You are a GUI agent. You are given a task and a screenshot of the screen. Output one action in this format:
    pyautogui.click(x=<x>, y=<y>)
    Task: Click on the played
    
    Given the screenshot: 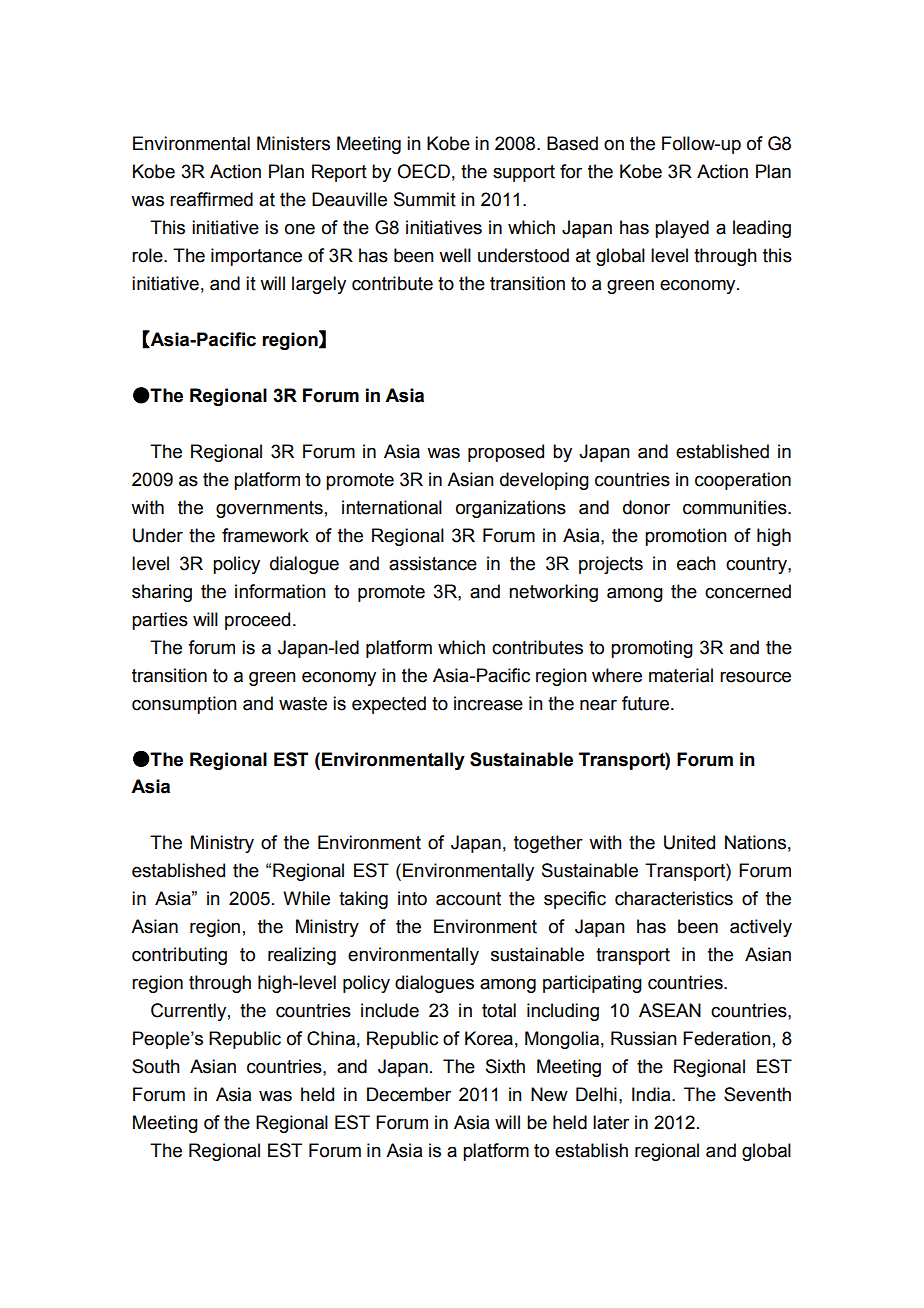 What is the action you would take?
    pyautogui.click(x=682, y=229)
